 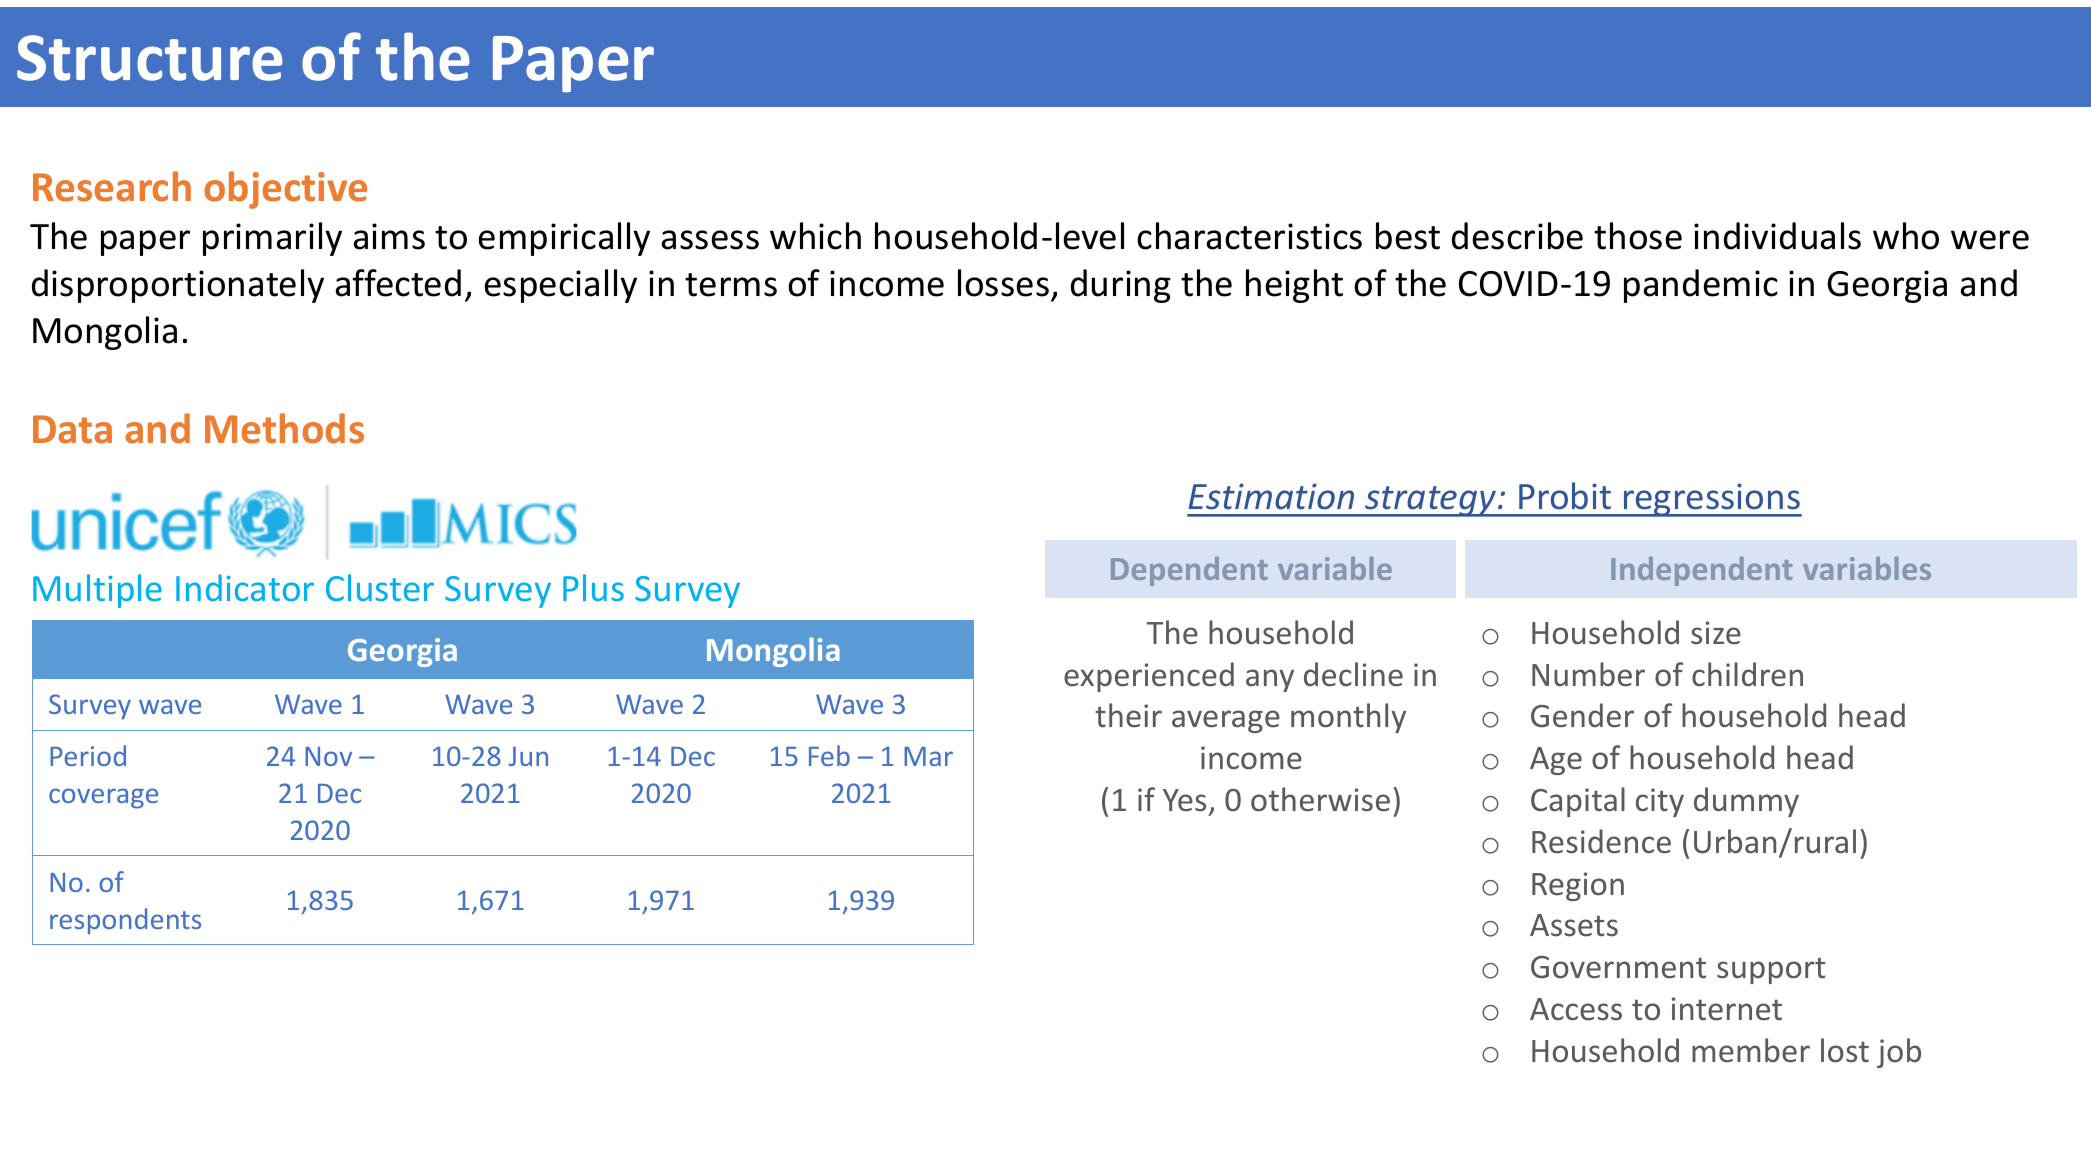 I want to click on Structure, so click(x=150, y=58).
